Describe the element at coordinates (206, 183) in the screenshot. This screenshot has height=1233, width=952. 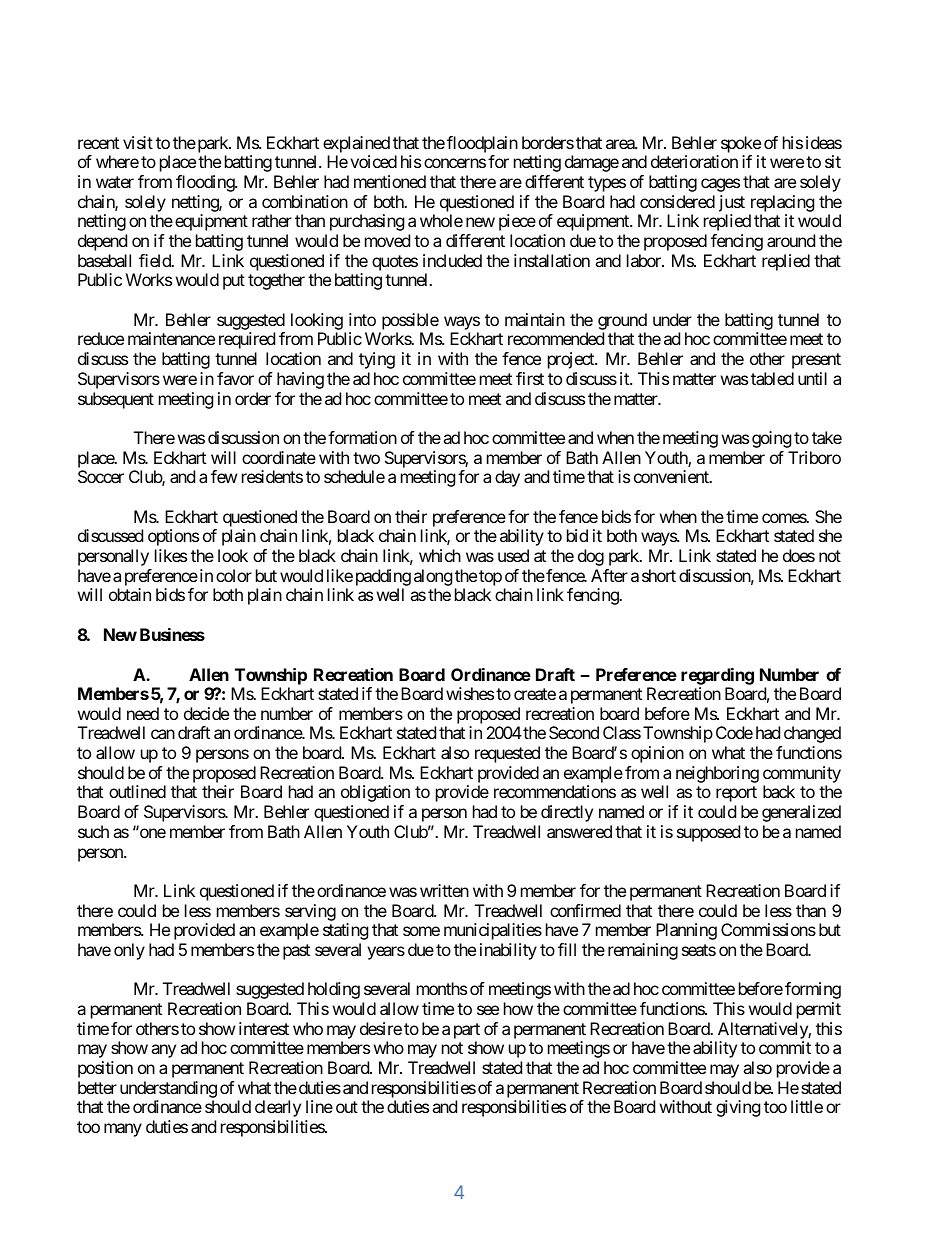
I see `flooding` at that location.
